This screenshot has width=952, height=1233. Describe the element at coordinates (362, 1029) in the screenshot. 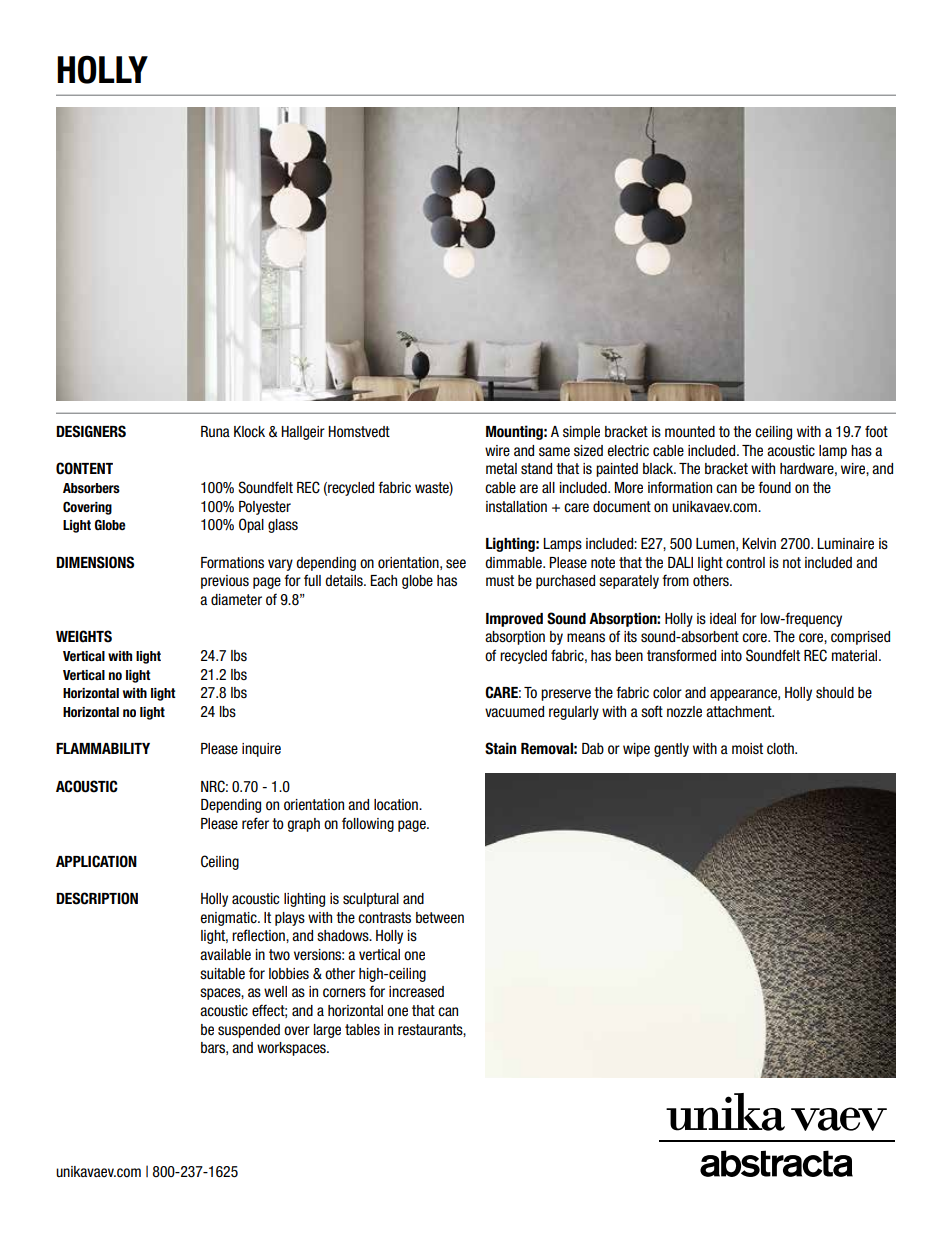

I see `tables` at that location.
